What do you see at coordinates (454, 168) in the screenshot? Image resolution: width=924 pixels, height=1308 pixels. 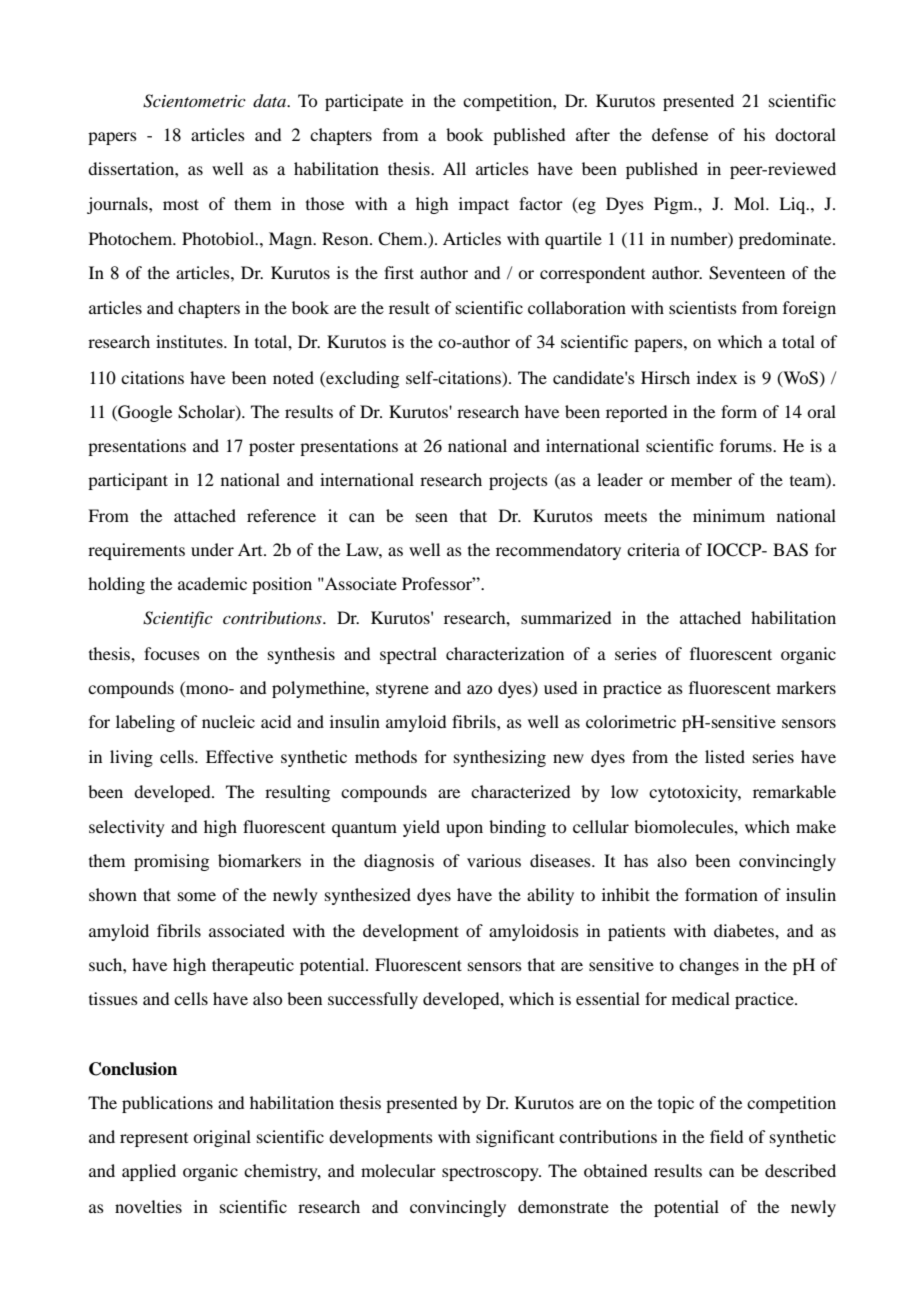 I see `All` at bounding box center [454, 168].
